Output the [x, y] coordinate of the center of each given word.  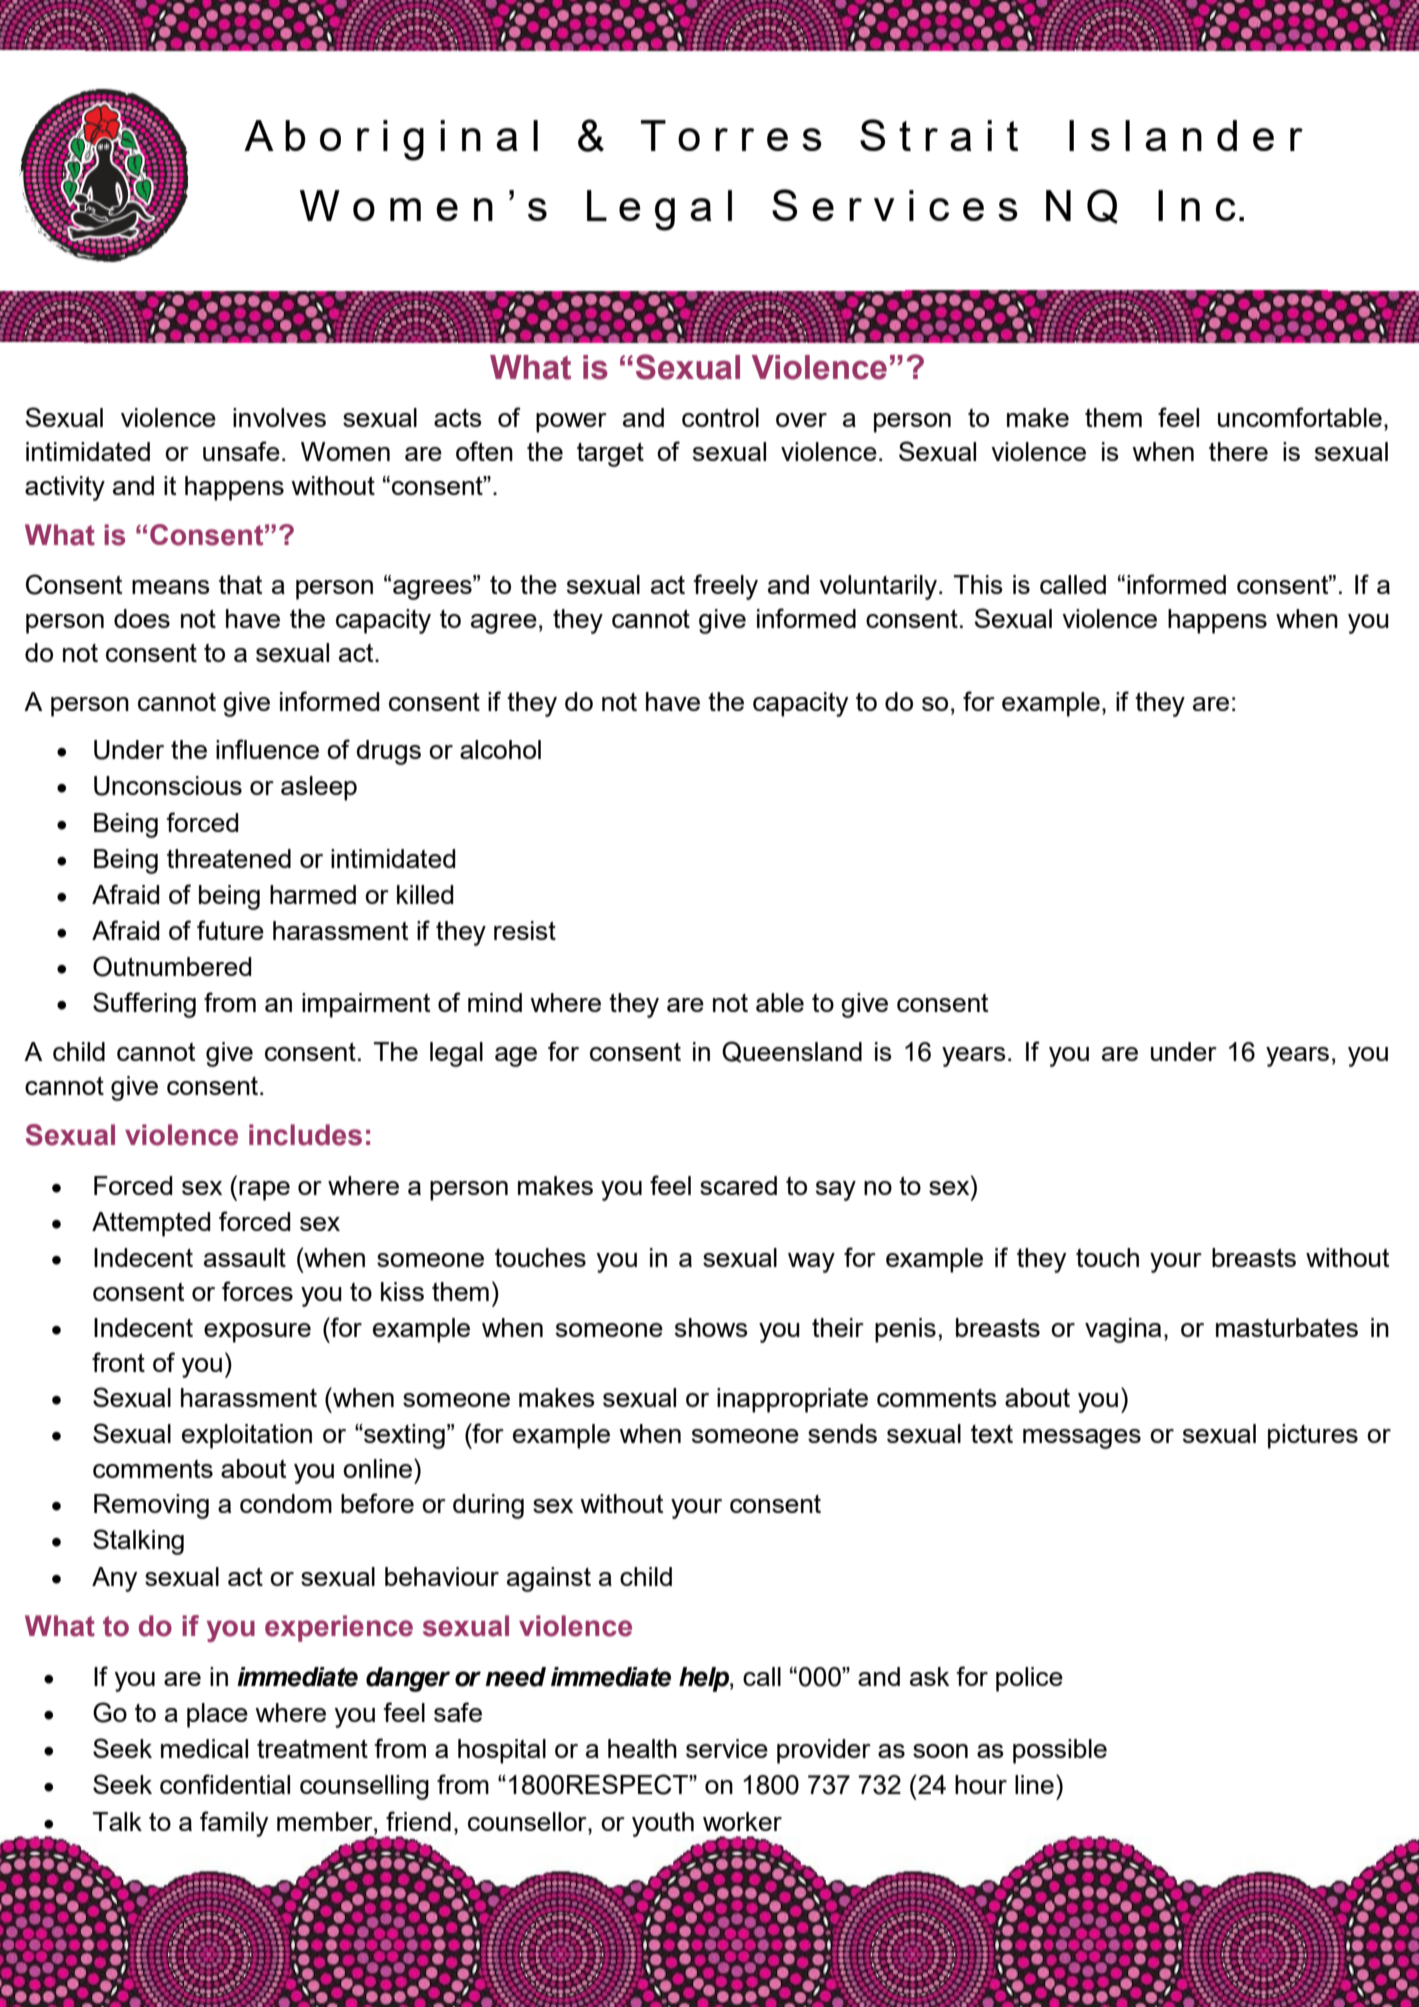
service [727, 1748]
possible [1060, 1751]
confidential [225, 1784]
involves [279, 417]
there [1238, 451]
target [610, 454]
